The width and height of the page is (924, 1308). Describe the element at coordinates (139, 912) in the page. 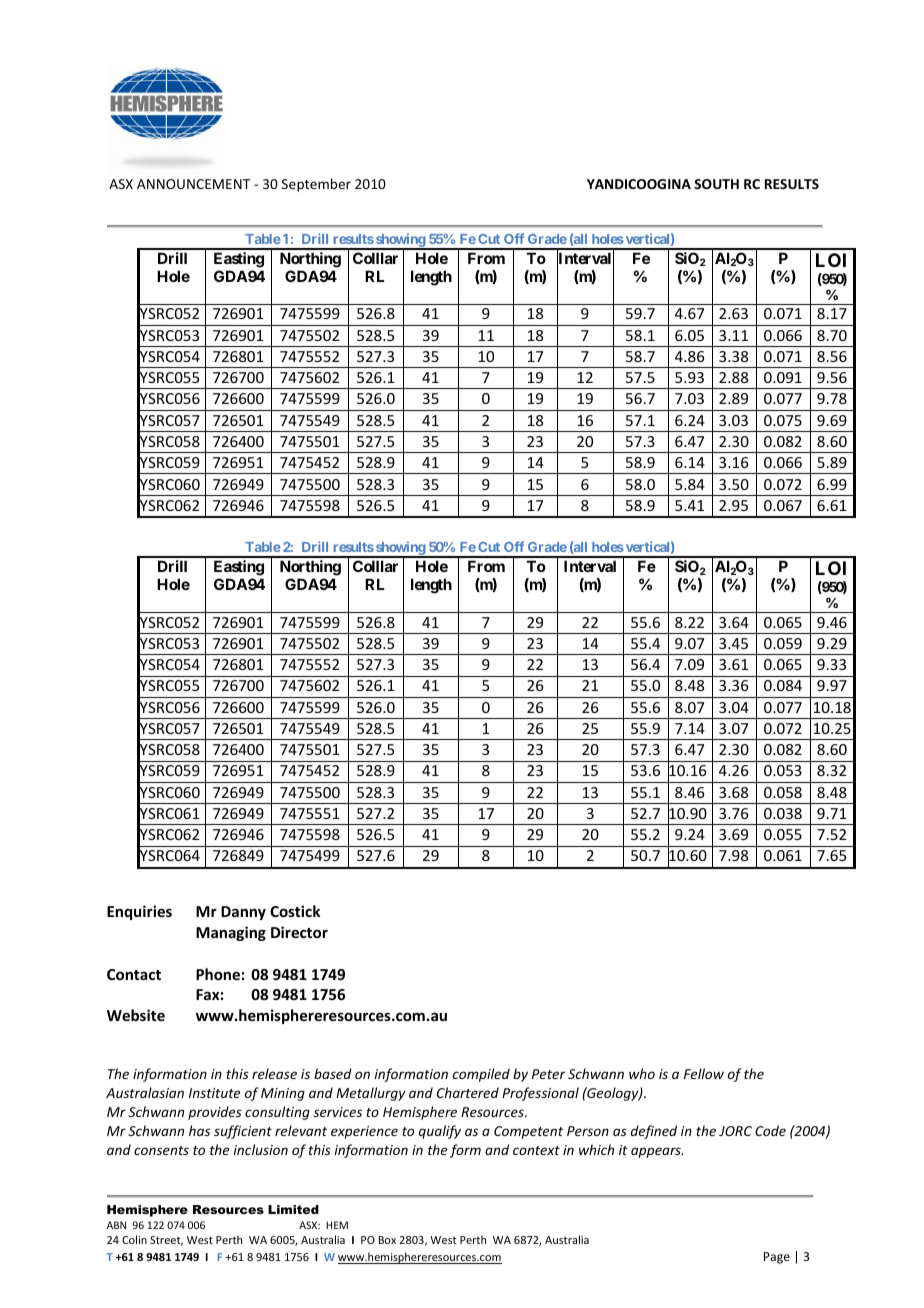

I see `Enquiries` at that location.
